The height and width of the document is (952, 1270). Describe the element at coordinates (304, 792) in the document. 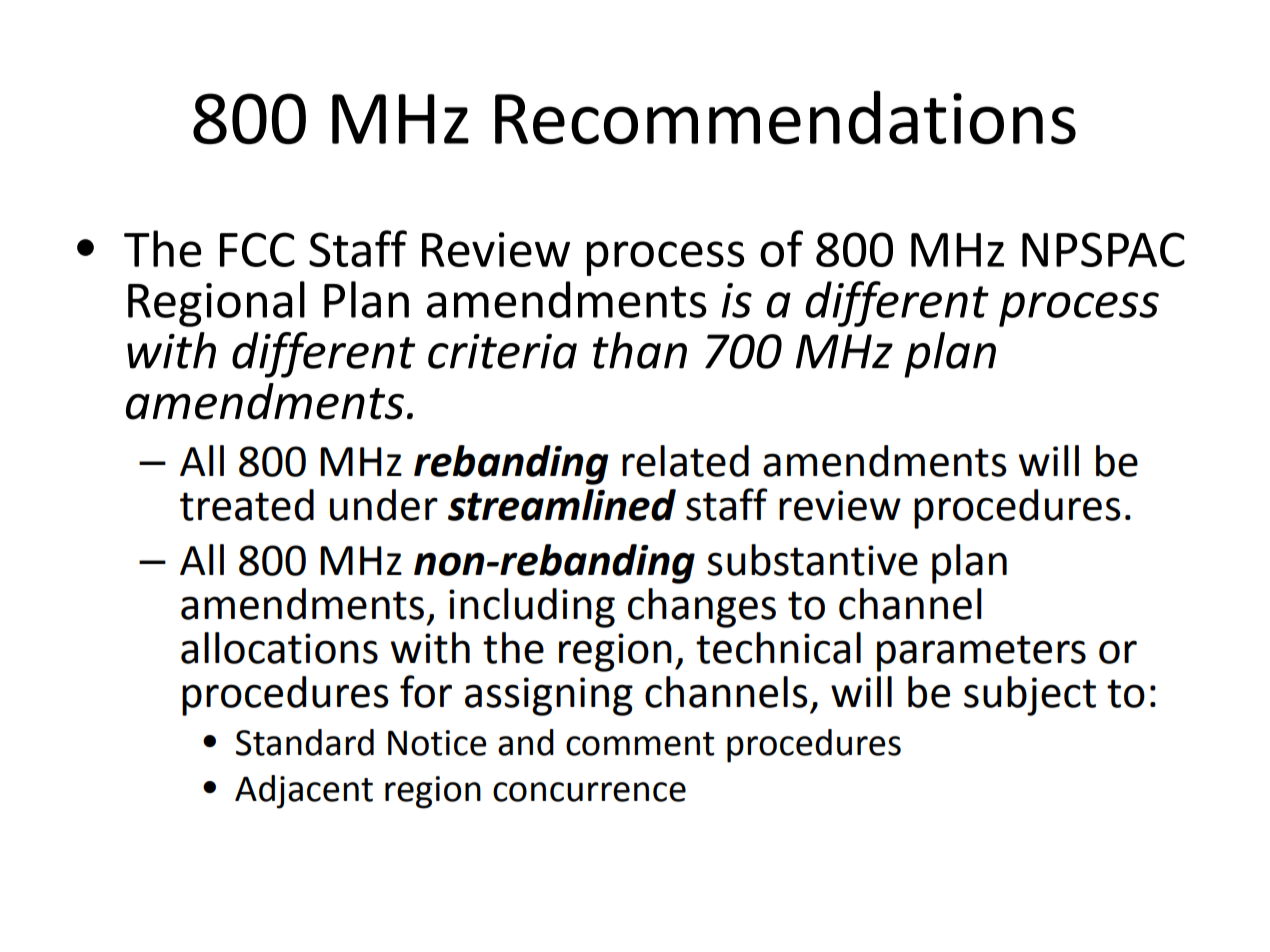

I see `Adjacent` at that location.
